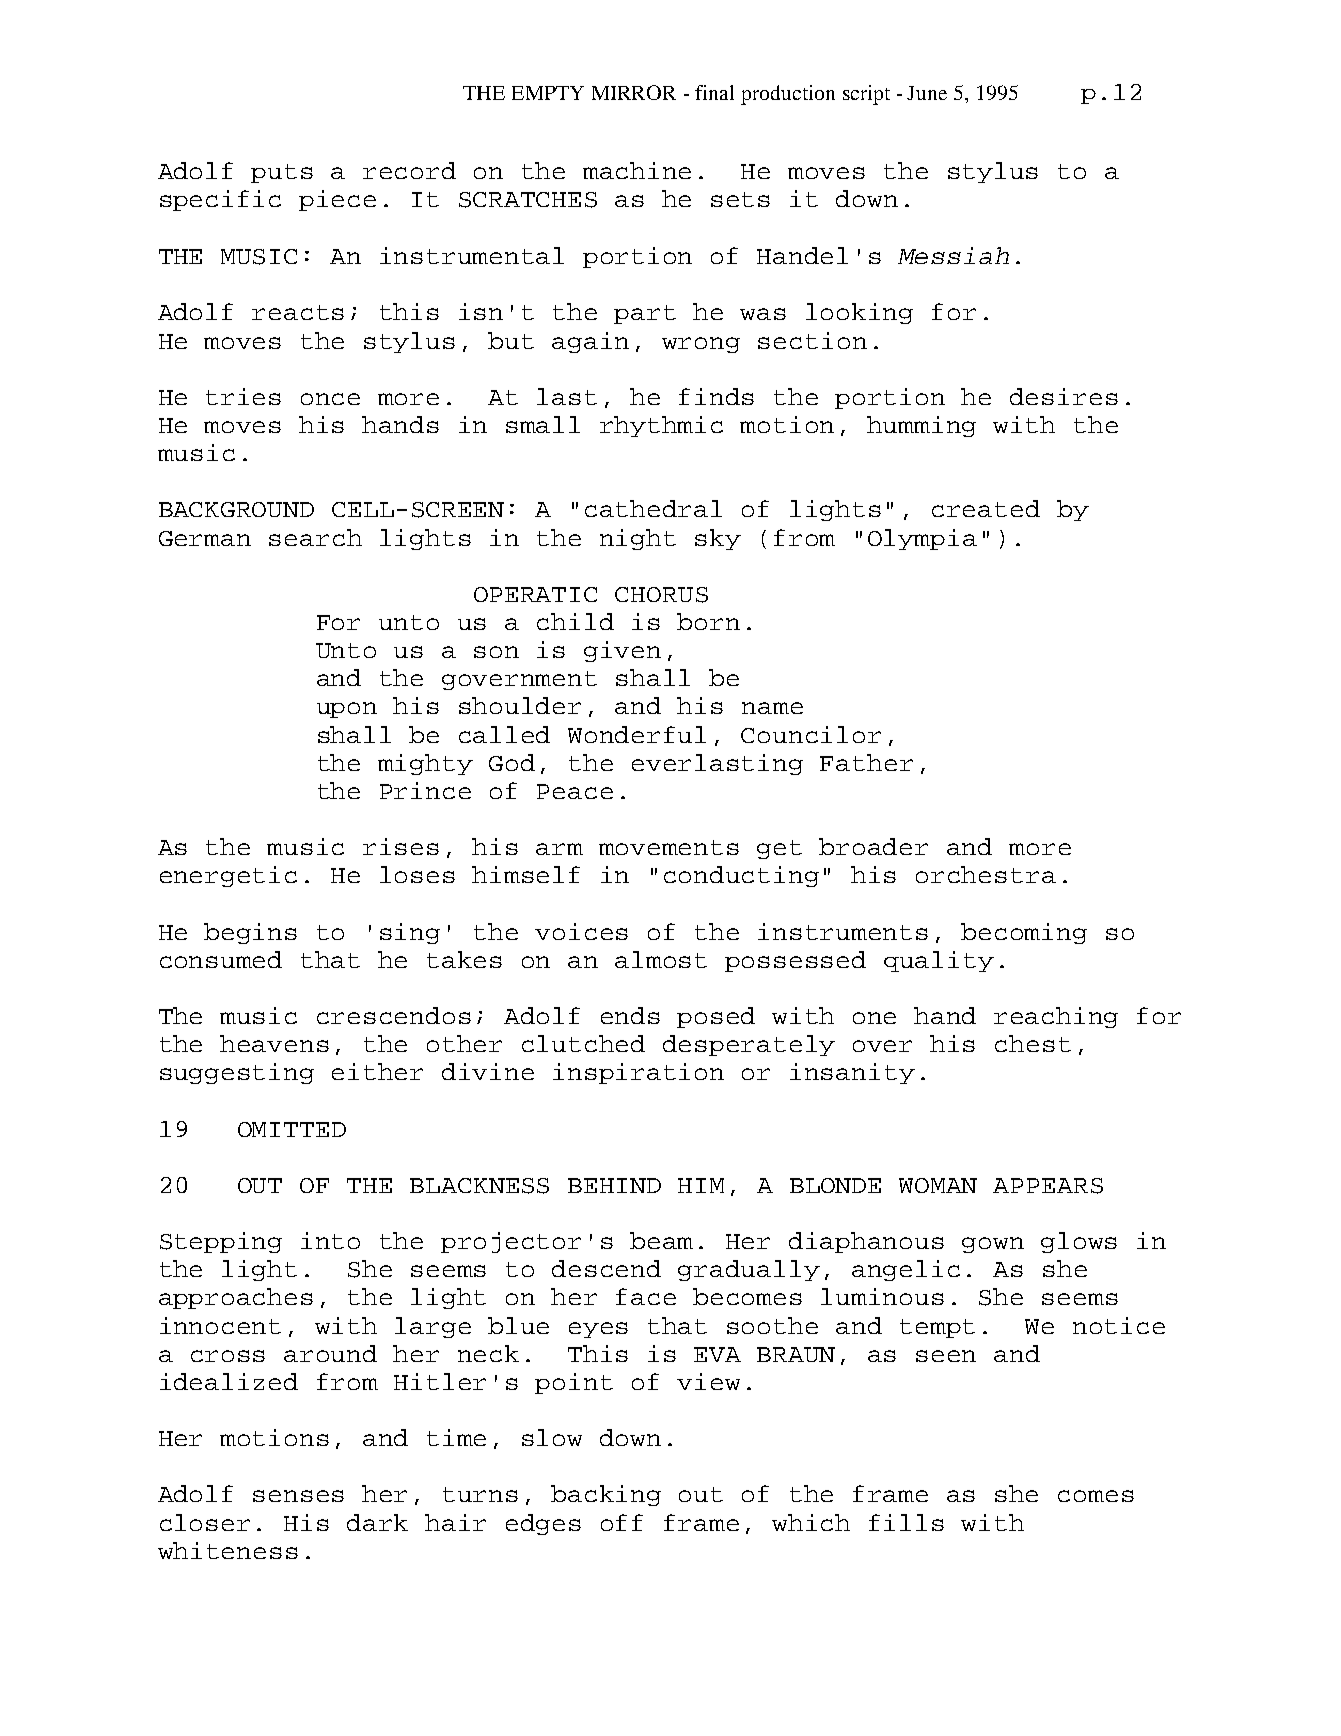 This page has height=1736, width=1341. Describe the element at coordinates (274, 1043) in the page. I see `heavens` at that location.
